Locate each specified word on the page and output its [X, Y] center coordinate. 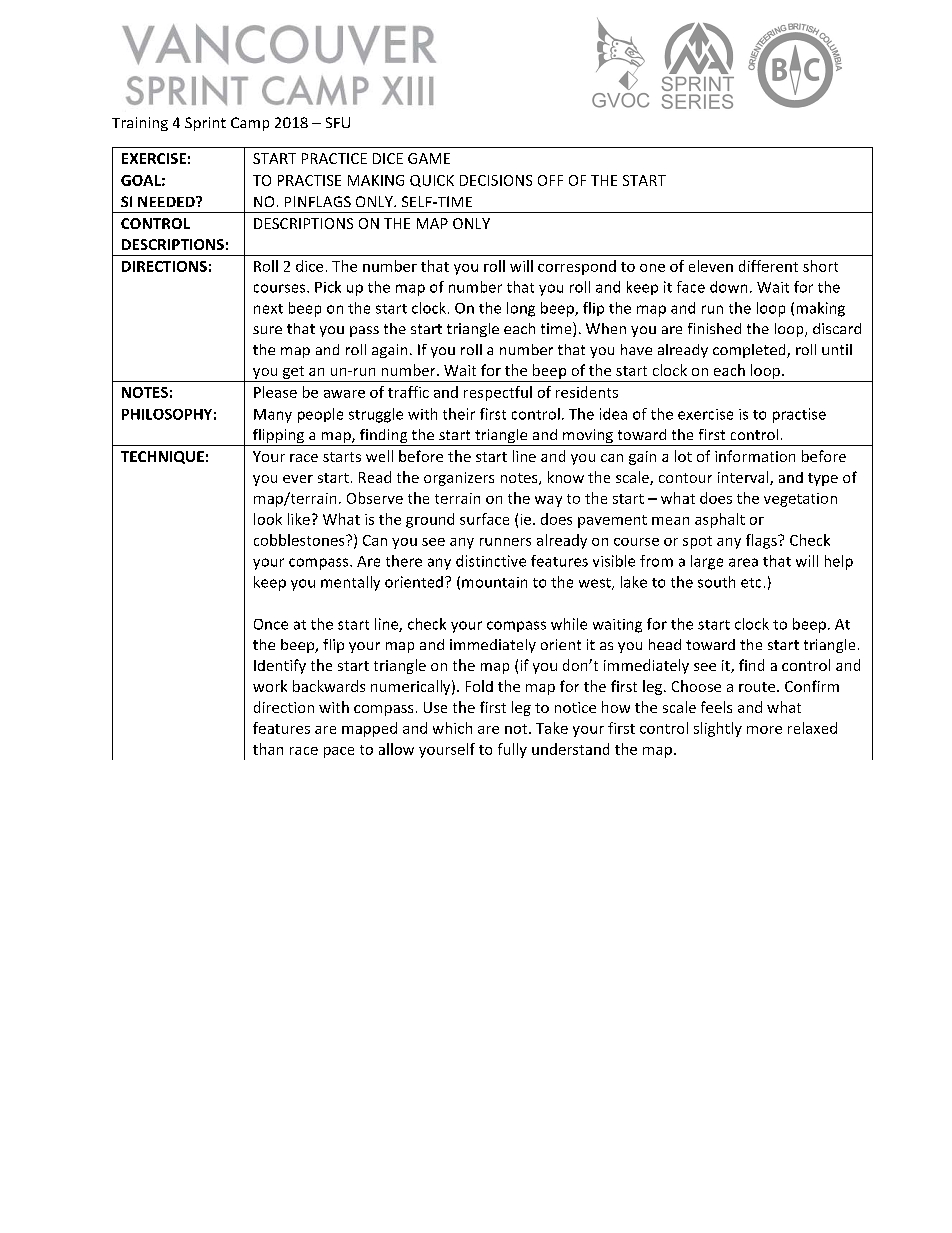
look [268, 519]
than [268, 749]
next [268, 309]
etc [751, 583]
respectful [498, 393]
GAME [429, 158]
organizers [459, 479]
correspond [577, 267]
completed [750, 351]
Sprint [205, 124]
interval [744, 478]
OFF [550, 180]
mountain [494, 582]
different [768, 266]
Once [271, 624]
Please [275, 392]
